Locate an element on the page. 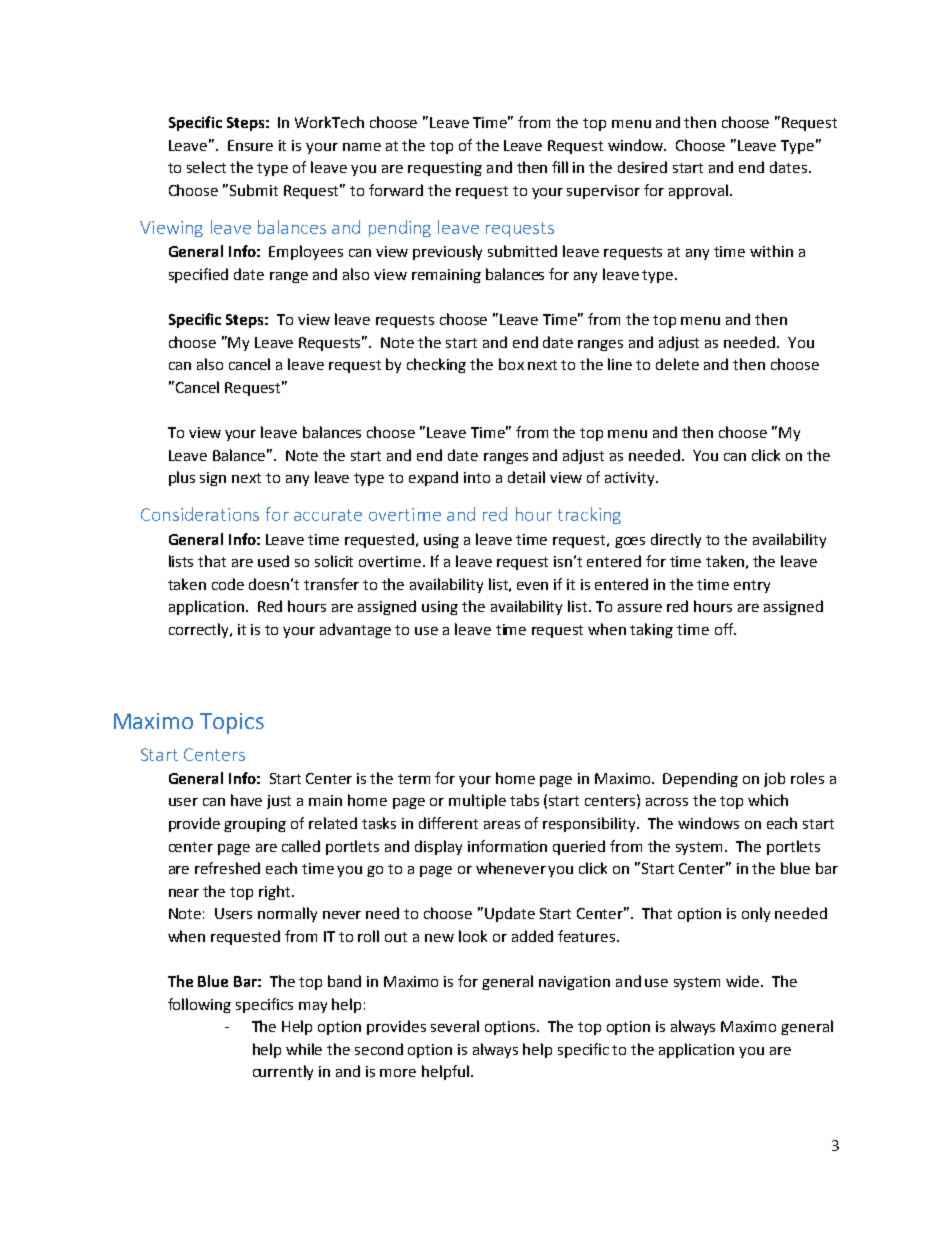 This document has width=952, height=1233. wide is located at coordinates (744, 981).
